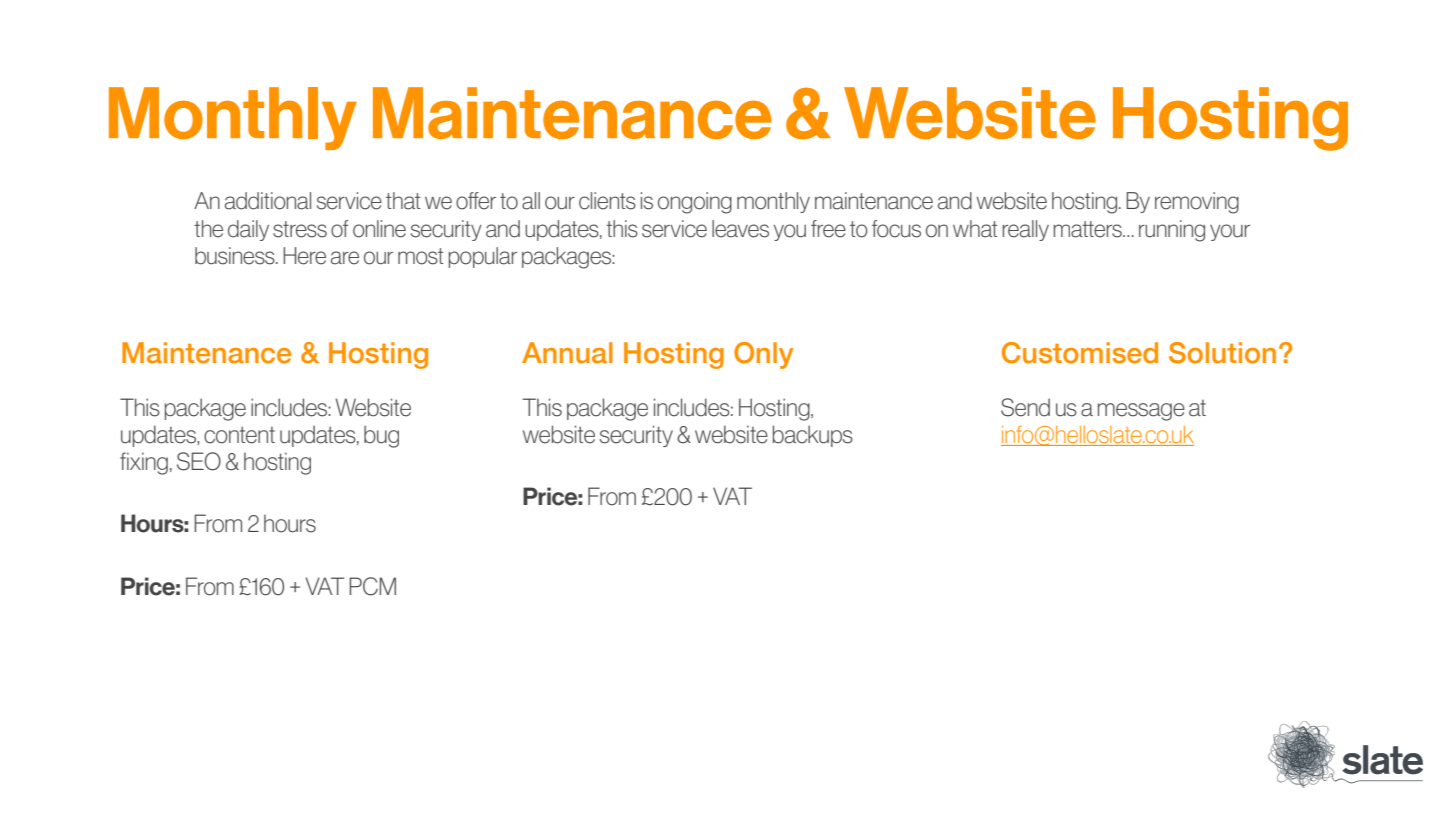  I want to click on are, so click(345, 258).
